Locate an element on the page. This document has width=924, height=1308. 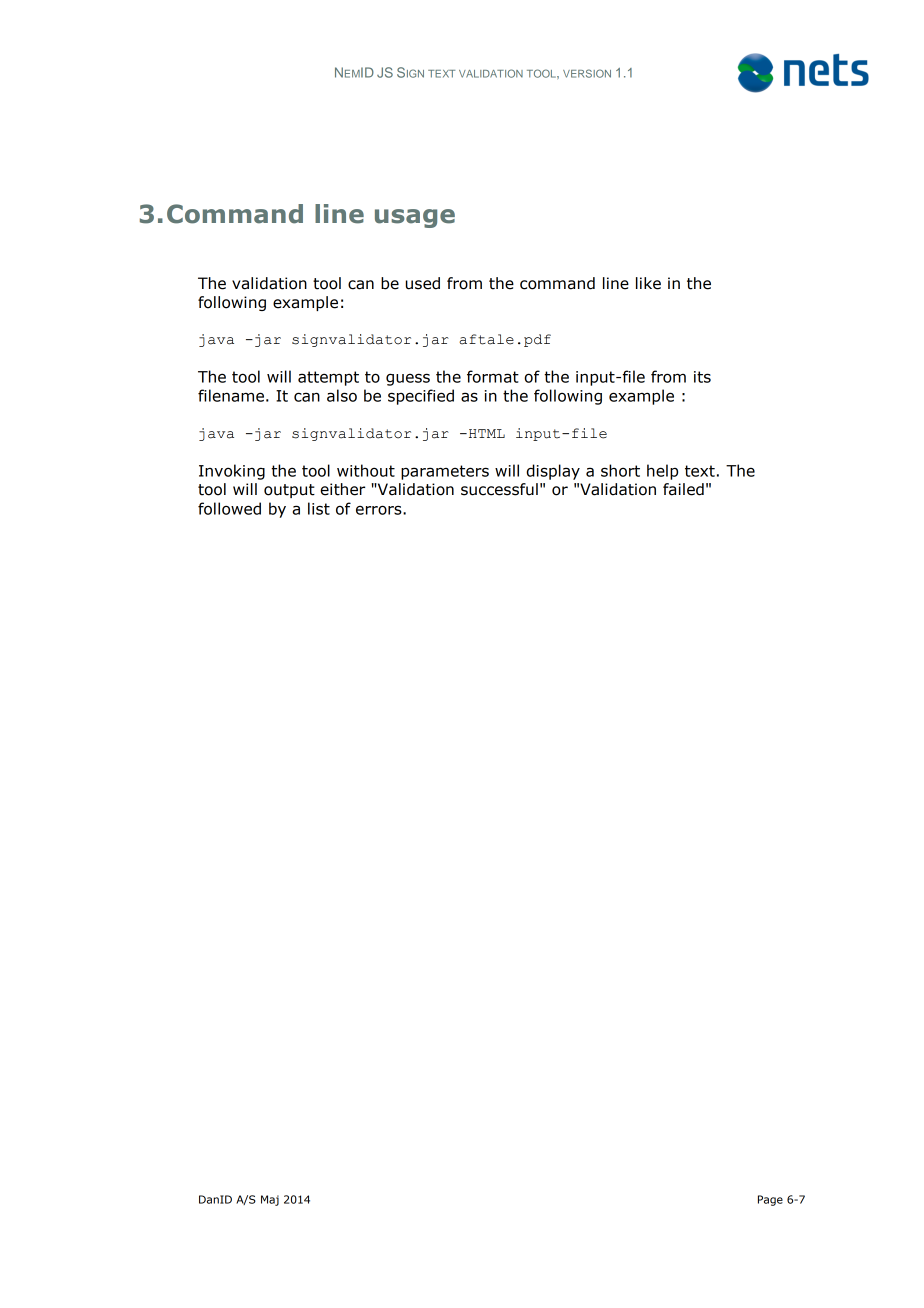
its is located at coordinates (702, 377).
